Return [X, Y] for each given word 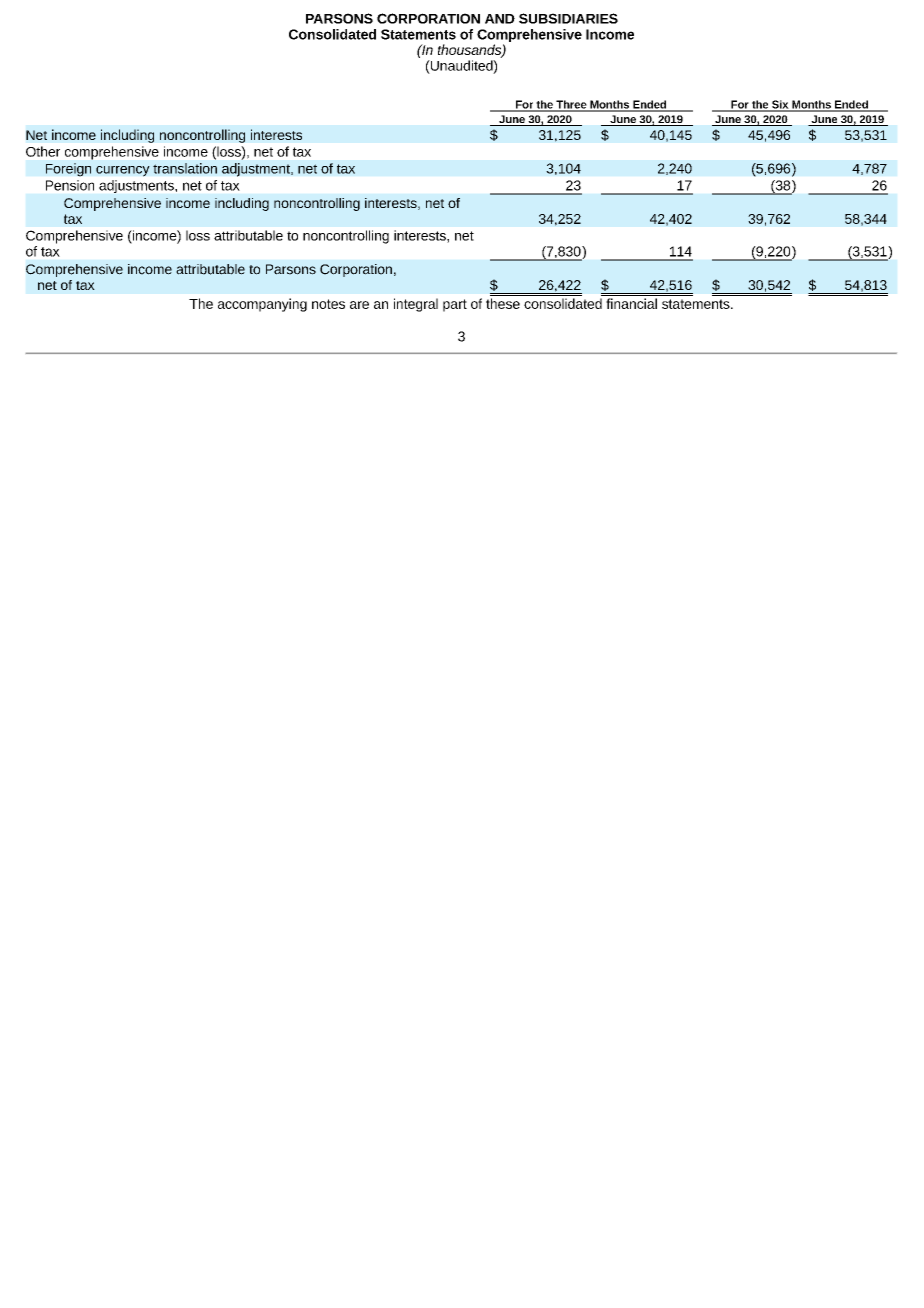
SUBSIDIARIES [568, 18]
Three [571, 105]
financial [631, 303]
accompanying [262, 305]
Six [780, 105]
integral [416, 305]
